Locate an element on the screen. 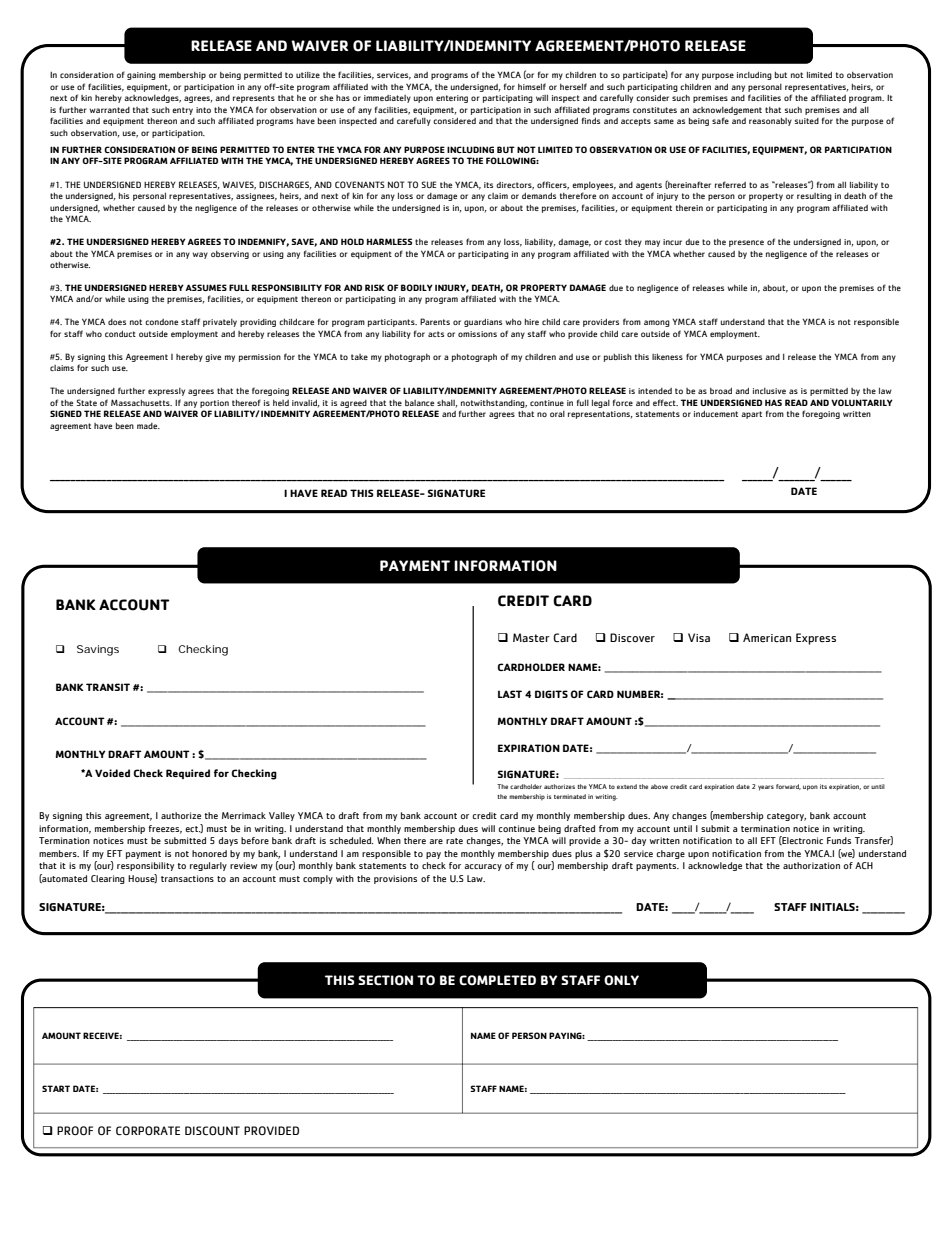  omissions is located at coordinates (477, 334).
